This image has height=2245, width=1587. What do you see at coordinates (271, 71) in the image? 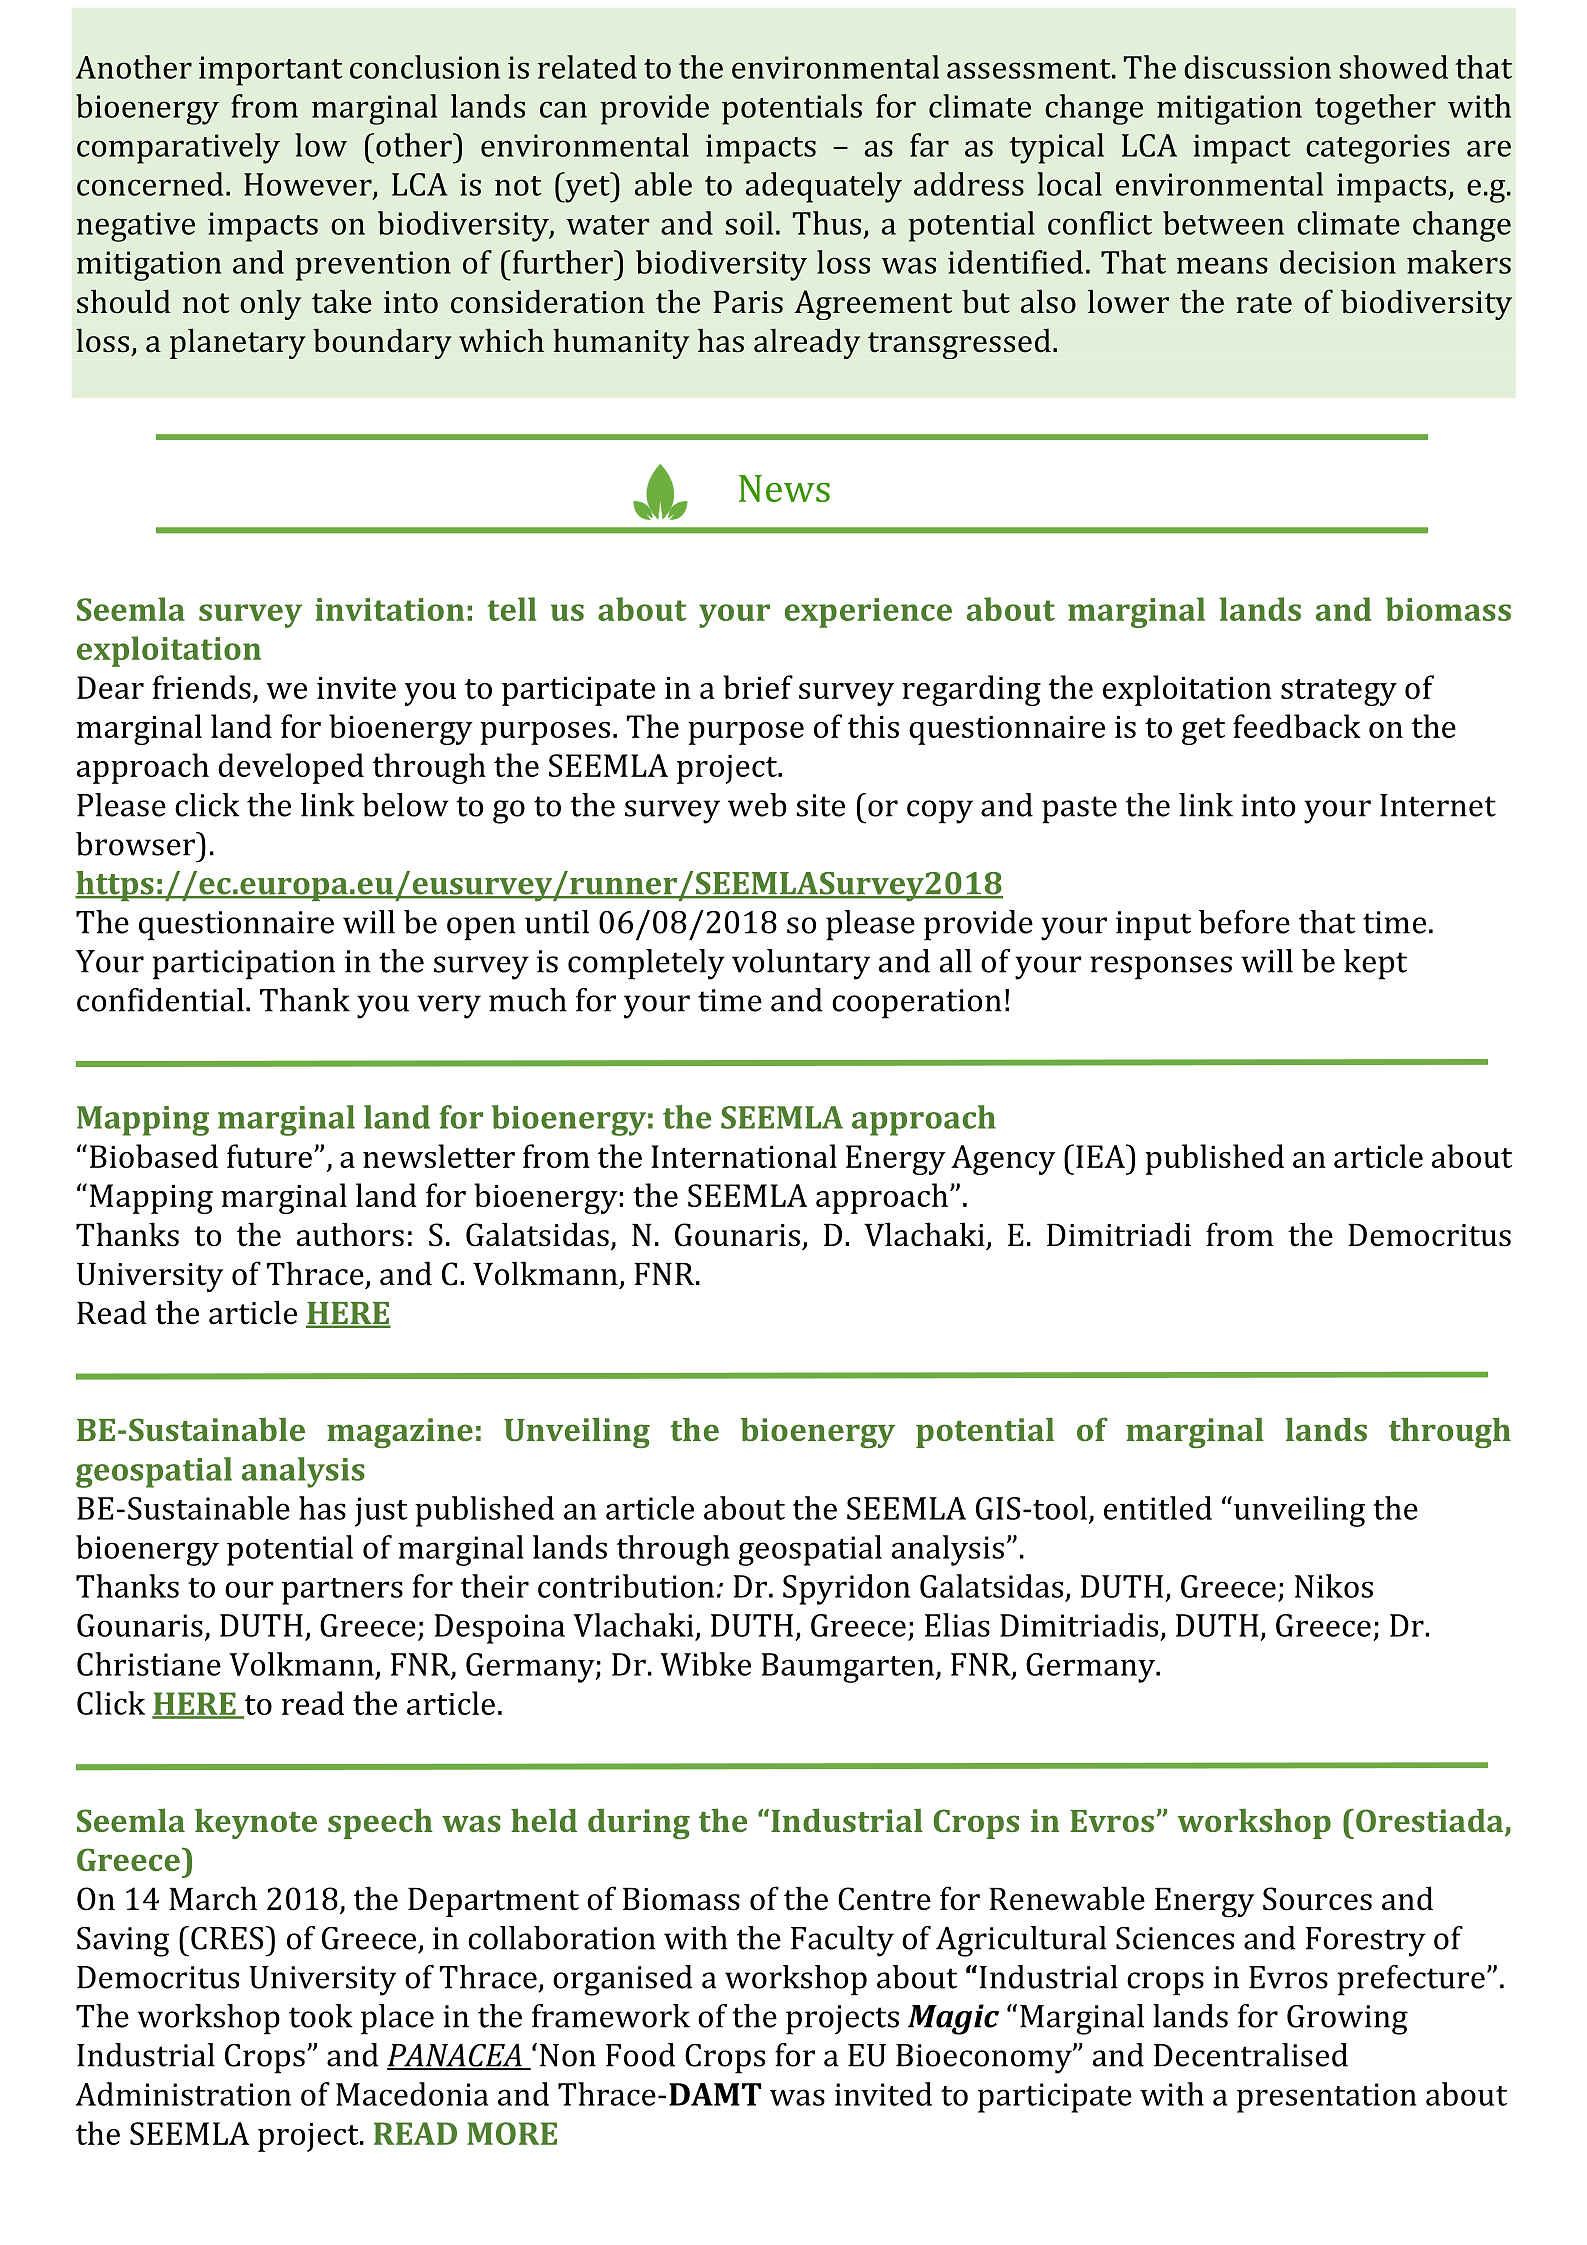
I see `important` at bounding box center [271, 71].
